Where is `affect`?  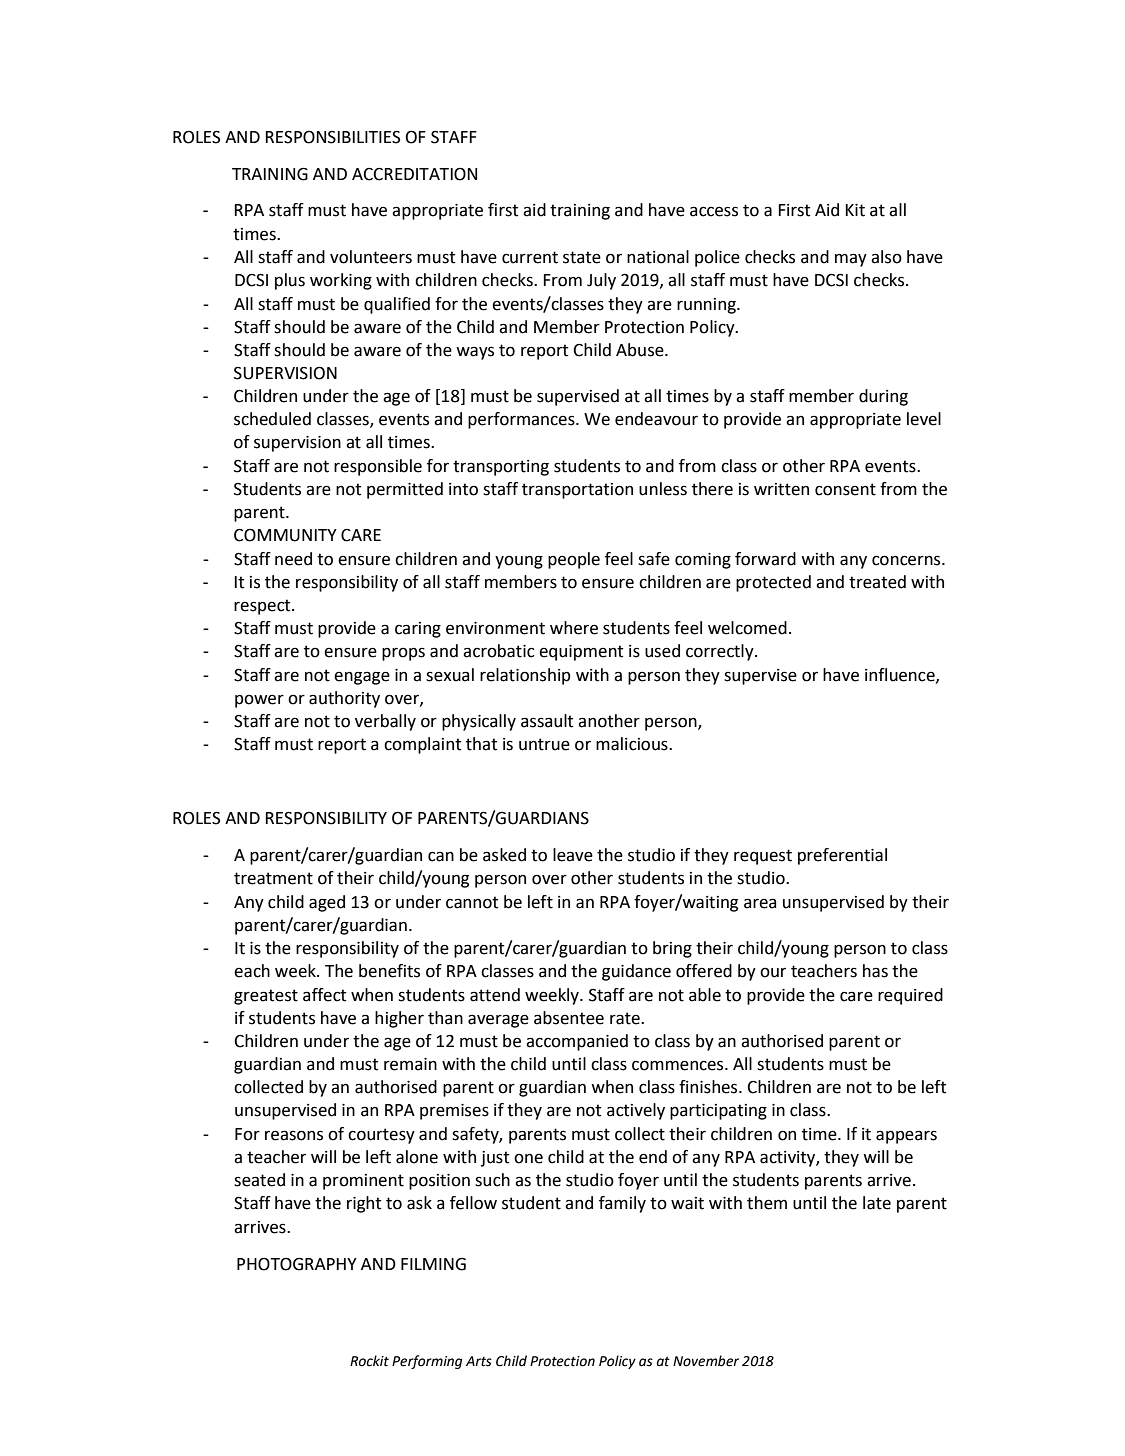
affect is located at coordinates (324, 995).
